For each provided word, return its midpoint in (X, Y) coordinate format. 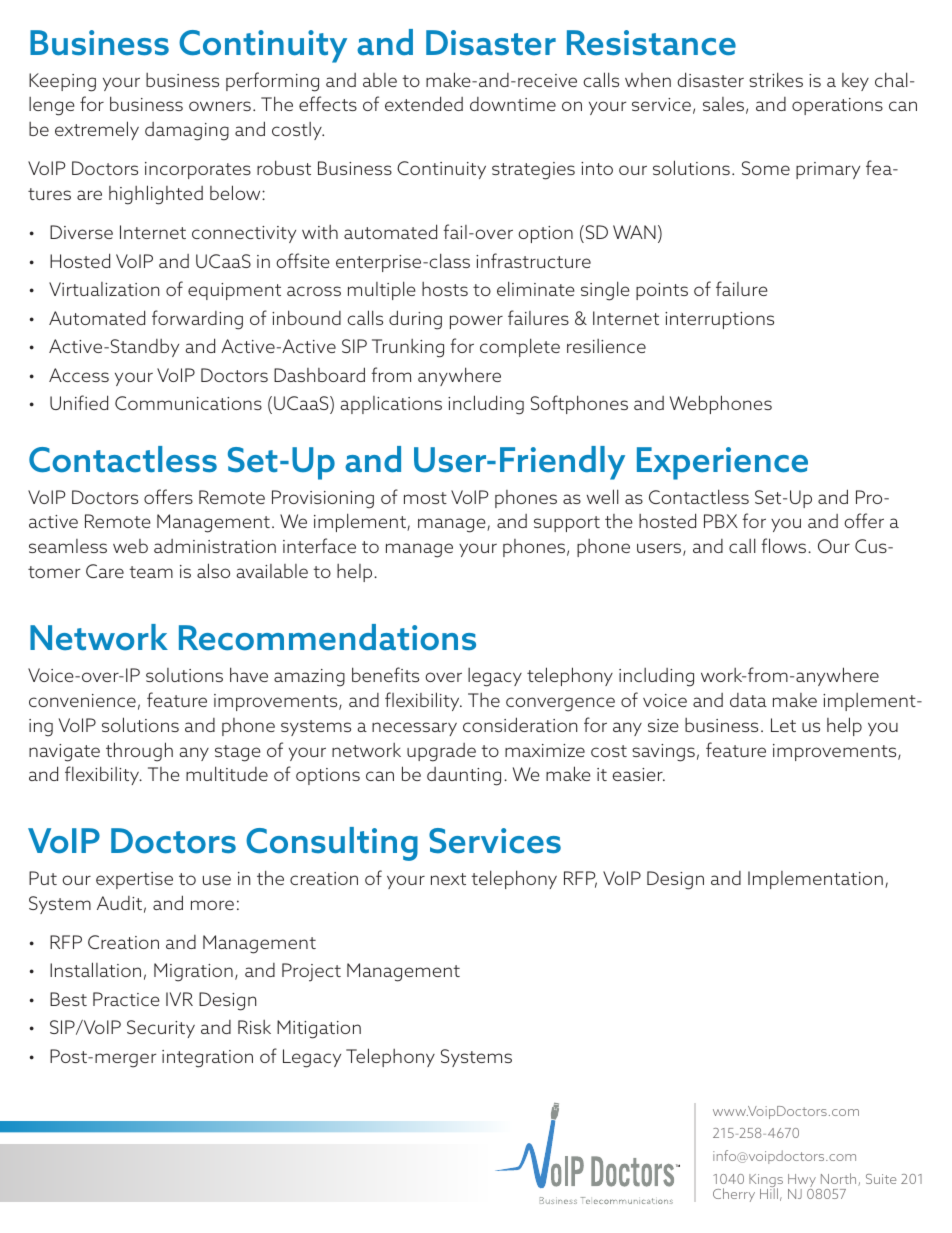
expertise (134, 880)
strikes (776, 79)
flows (785, 545)
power (476, 322)
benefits (385, 674)
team (151, 572)
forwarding (197, 320)
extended (424, 103)
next (448, 879)
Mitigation (319, 1029)
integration (207, 1059)
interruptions (719, 320)
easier (638, 774)
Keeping (62, 82)
